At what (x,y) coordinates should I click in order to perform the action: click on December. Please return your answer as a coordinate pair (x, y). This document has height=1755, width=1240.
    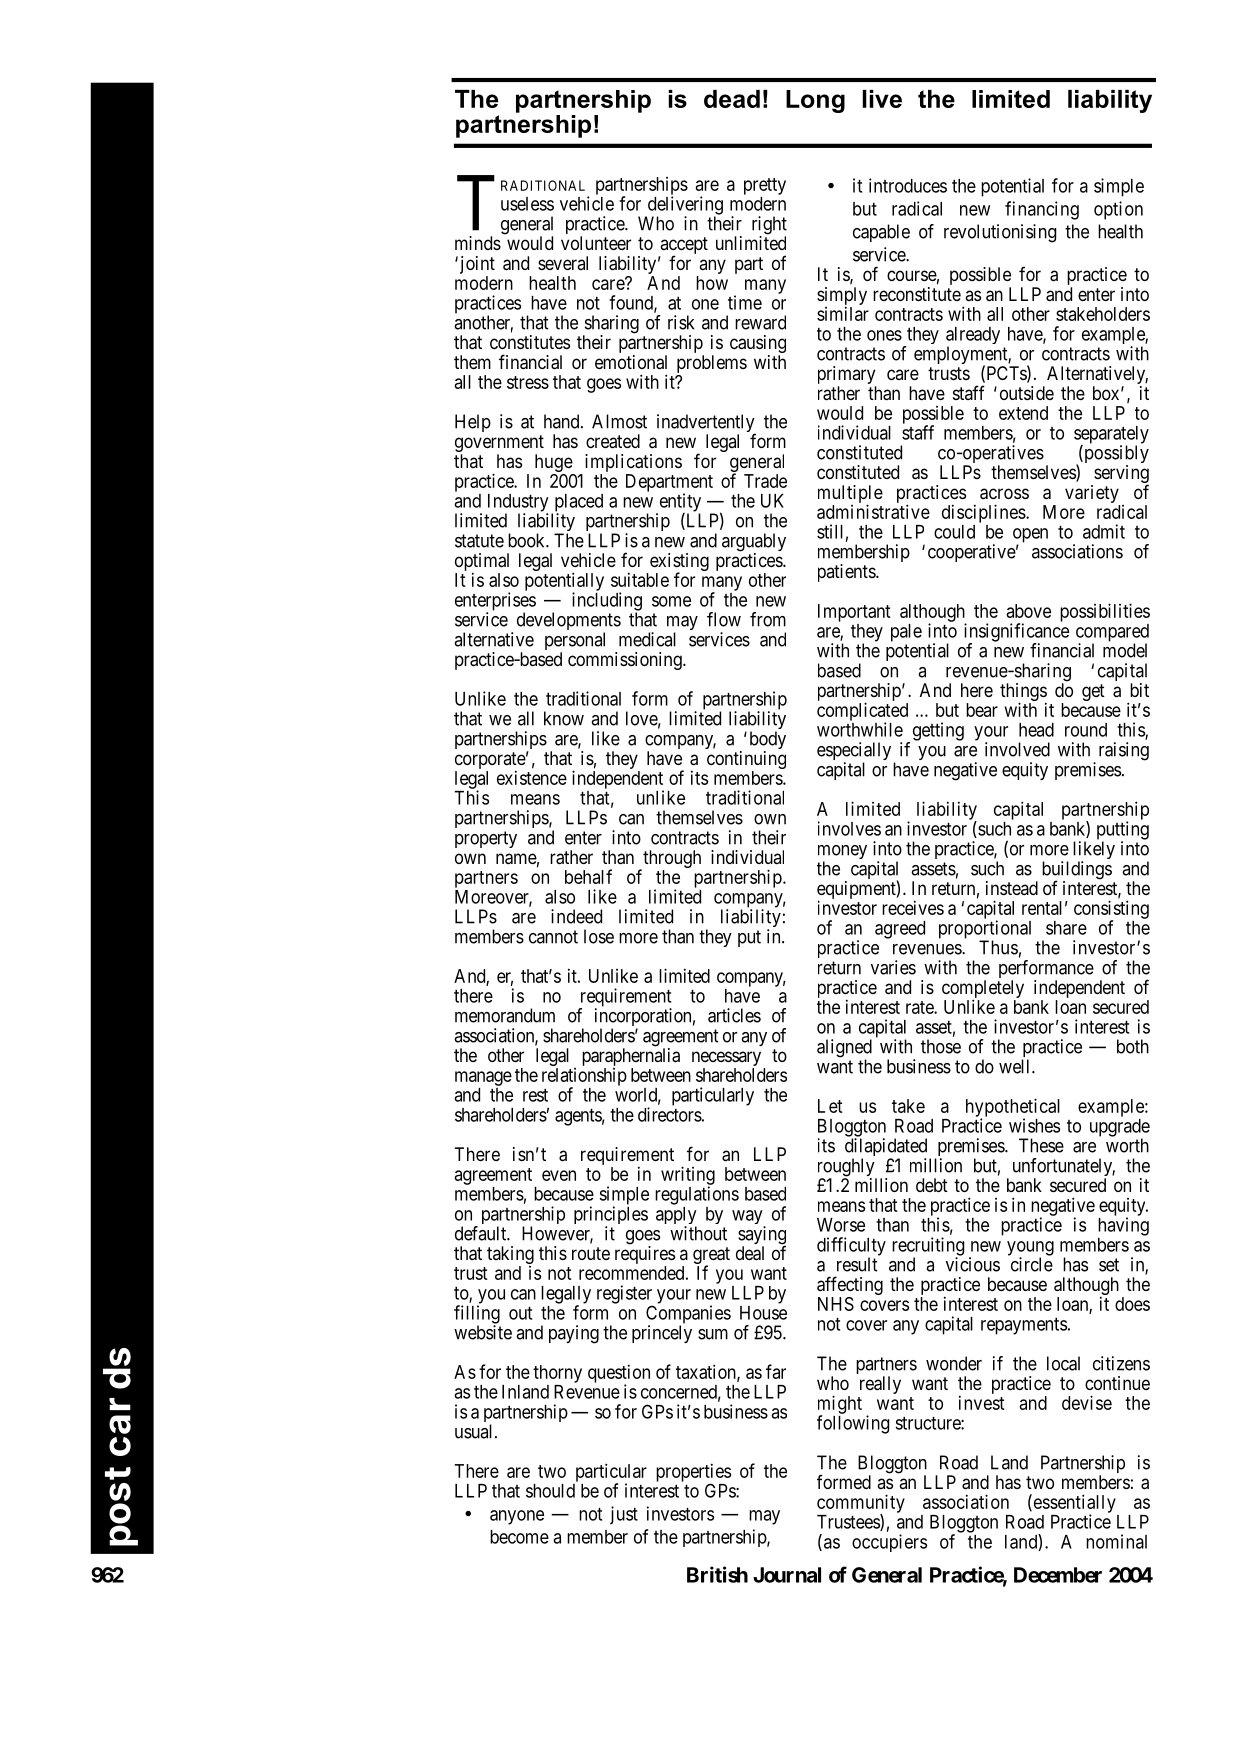
    Looking at the image, I should click on (1058, 1575).
